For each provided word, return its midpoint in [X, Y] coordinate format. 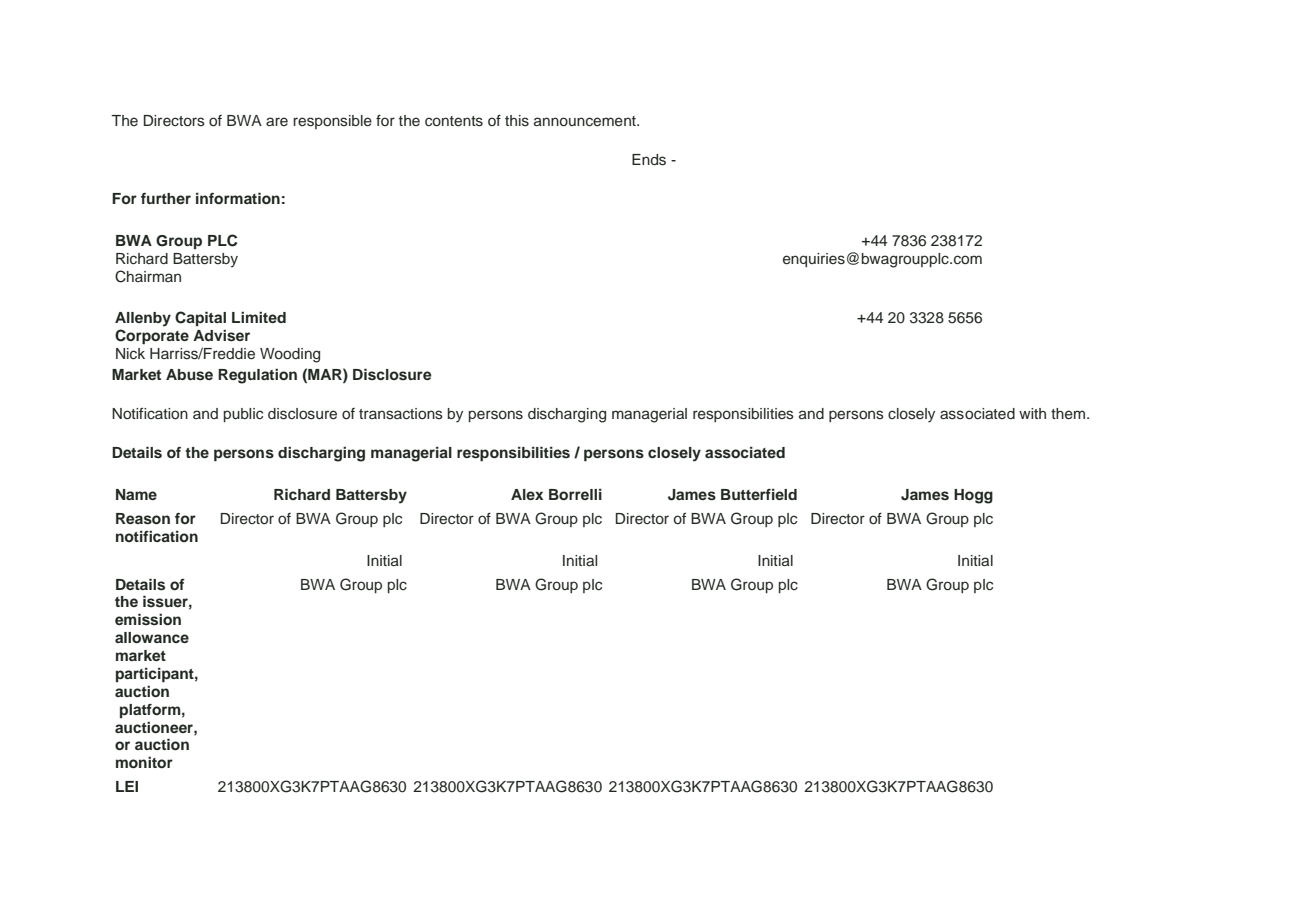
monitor [144, 762]
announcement [586, 121]
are [277, 121]
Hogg [973, 496]
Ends [649, 160]
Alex [527, 494]
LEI [127, 786]
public [243, 415]
